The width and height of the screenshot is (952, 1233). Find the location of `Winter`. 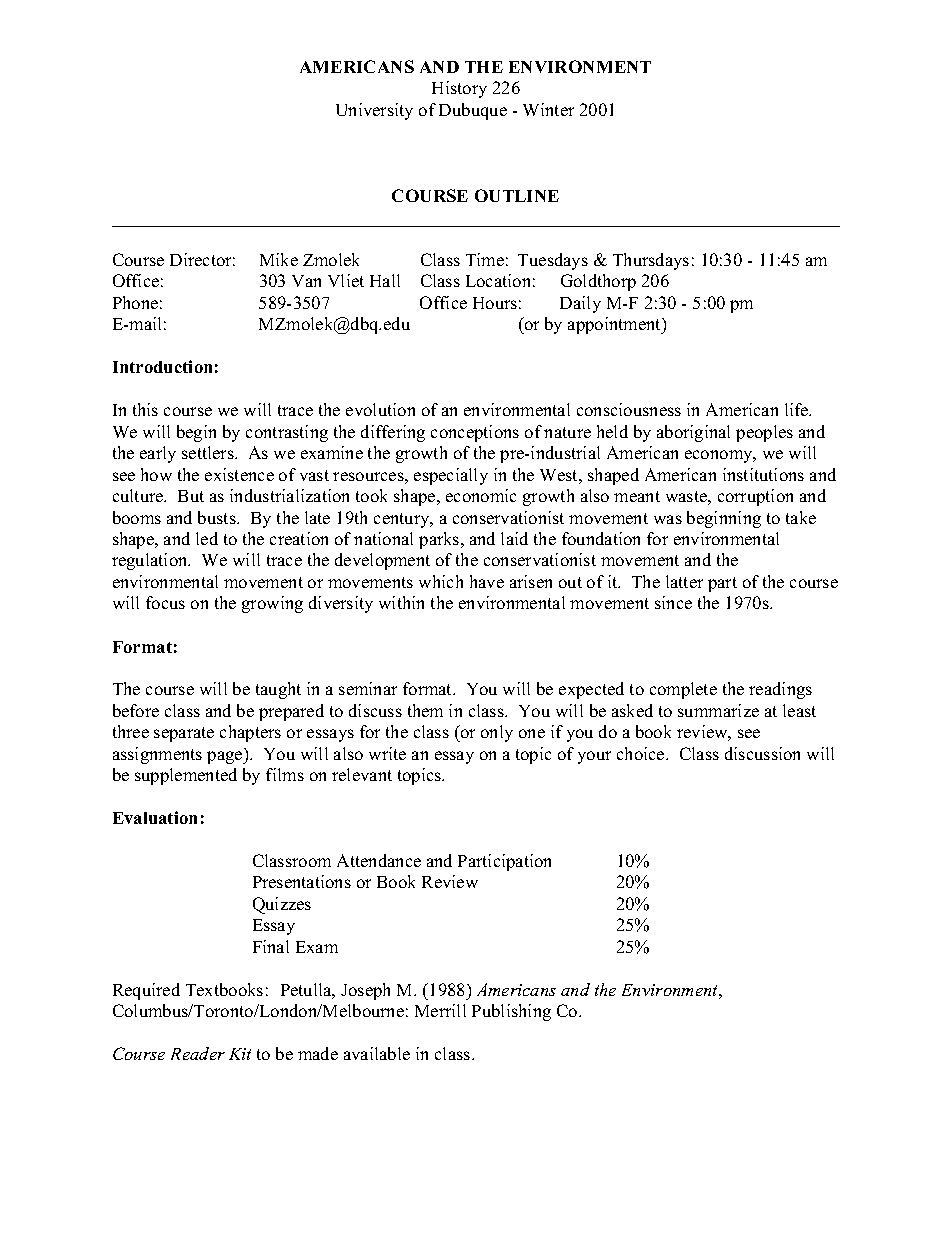

Winter is located at coordinates (548, 109).
